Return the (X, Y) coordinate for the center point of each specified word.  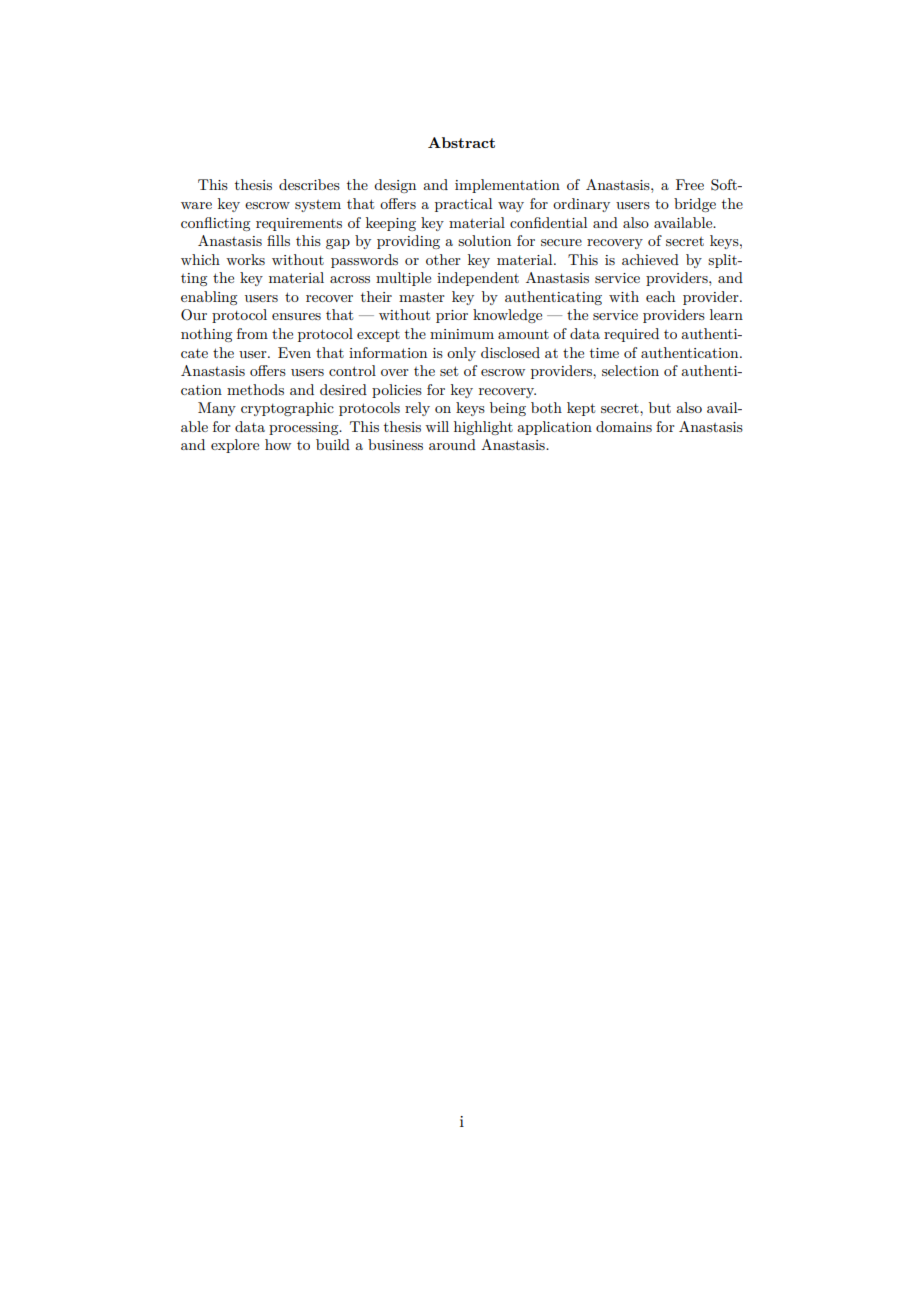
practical (463, 205)
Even (294, 352)
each (660, 296)
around (452, 444)
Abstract (461, 142)
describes (309, 184)
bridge (695, 205)
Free (690, 184)
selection (630, 370)
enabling (209, 298)
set (449, 371)
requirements (299, 224)
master (422, 297)
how (278, 444)
